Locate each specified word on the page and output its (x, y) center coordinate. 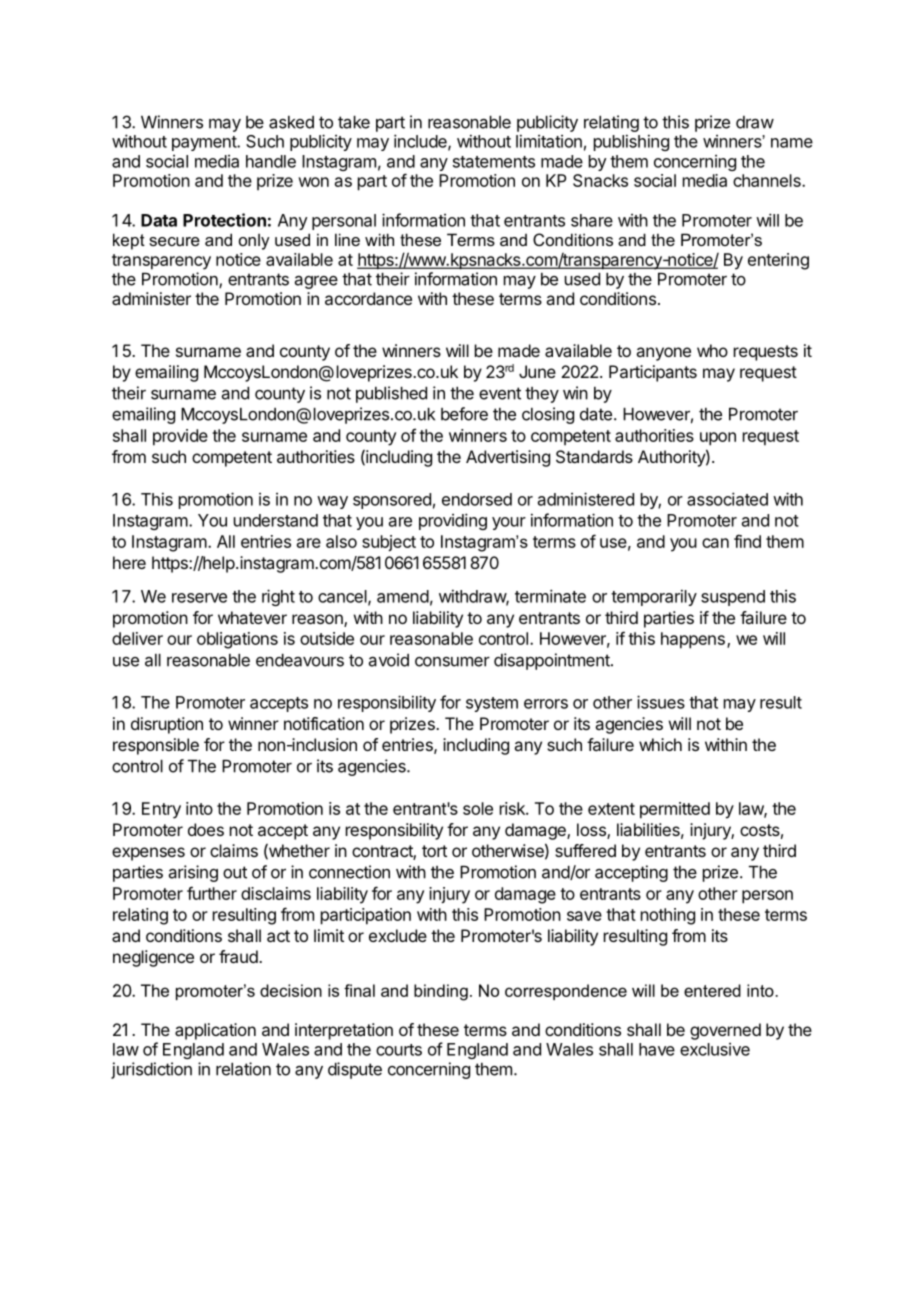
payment (205, 143)
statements (494, 162)
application (215, 1031)
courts (399, 1050)
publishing (631, 142)
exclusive (715, 1049)
